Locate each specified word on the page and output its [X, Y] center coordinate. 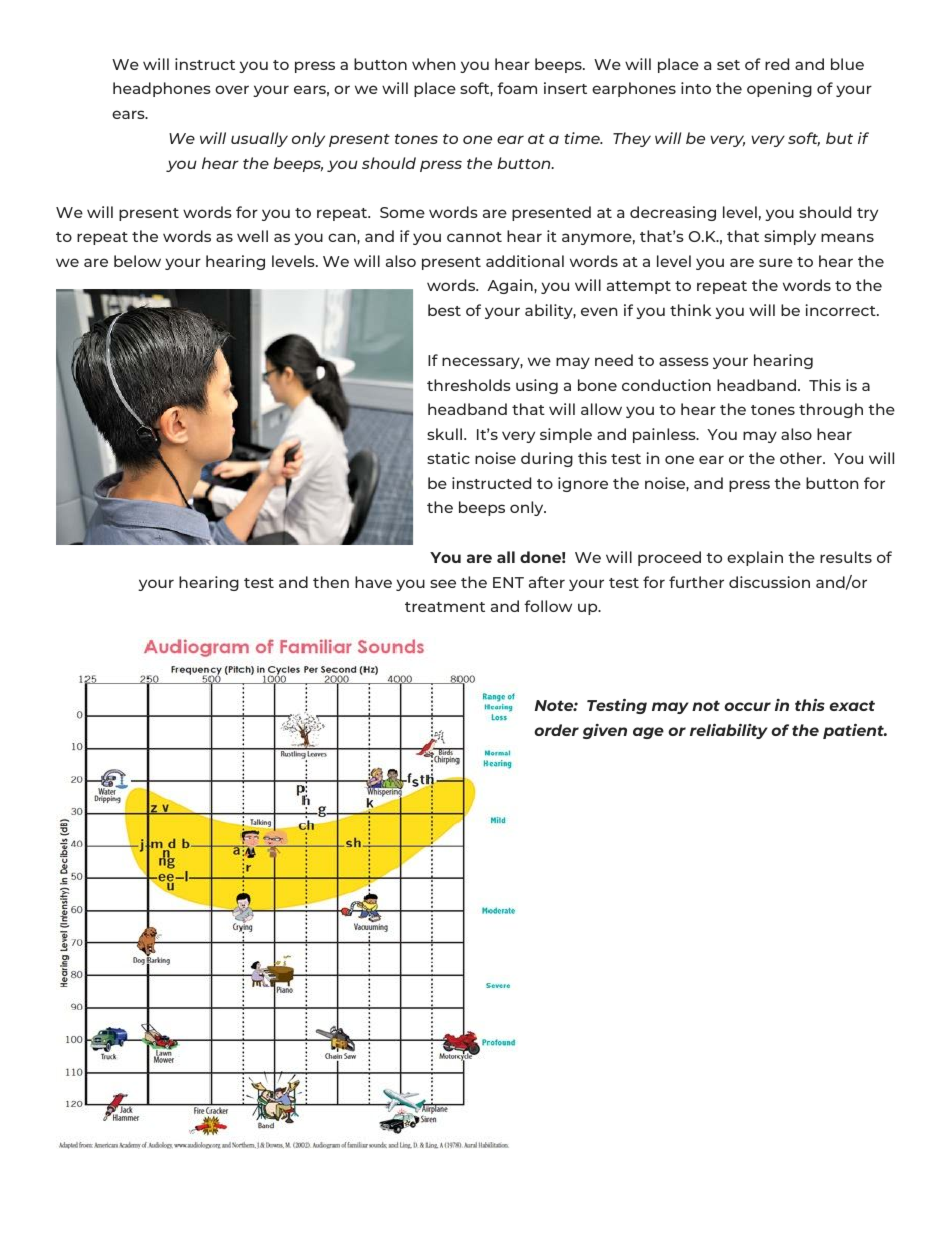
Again [511, 286]
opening [779, 89]
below [137, 261]
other [802, 458]
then [331, 582]
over [232, 89]
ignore [583, 484]
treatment [445, 607]
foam [517, 88]
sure [776, 262]
